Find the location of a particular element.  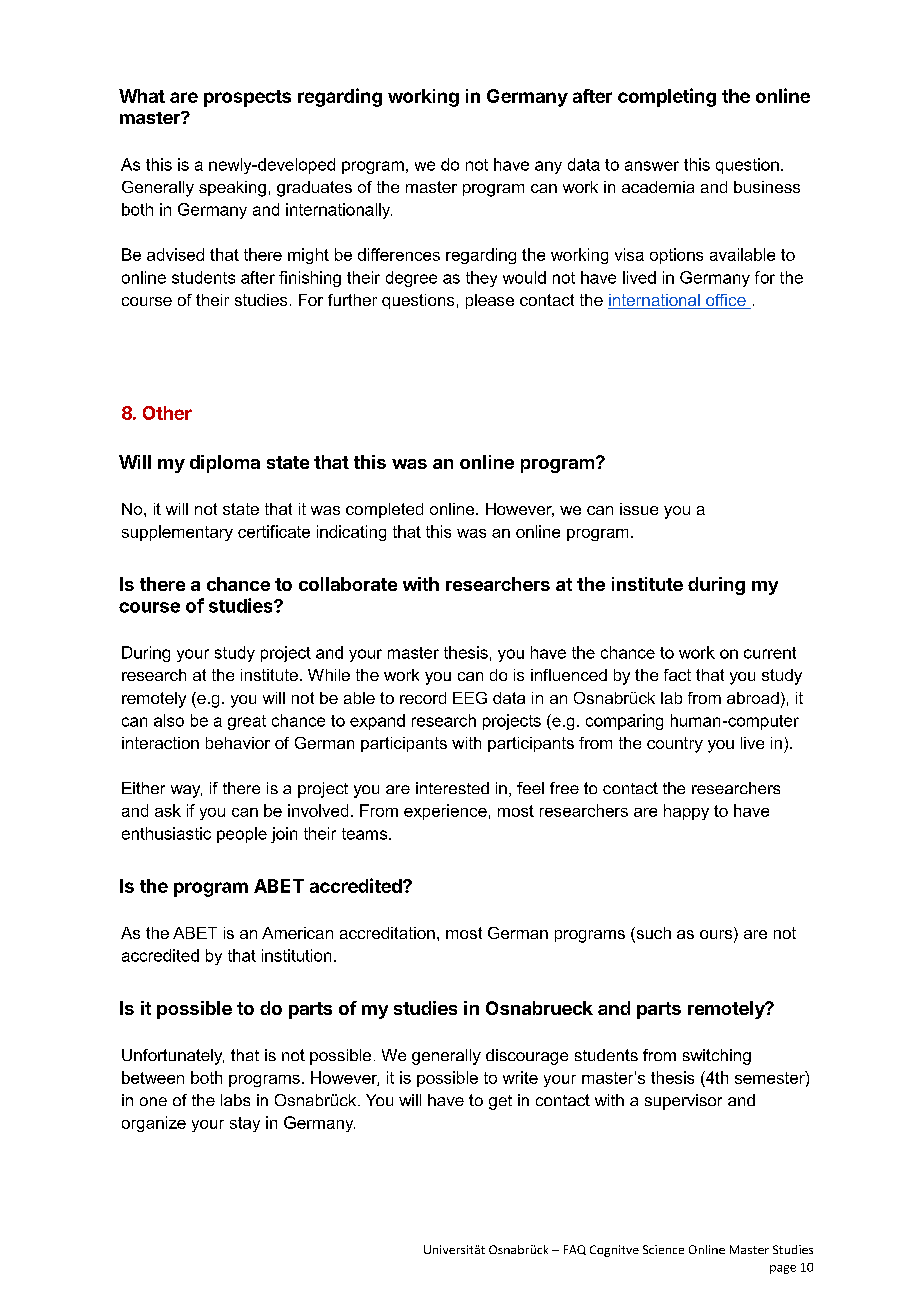

FAQ is located at coordinates (575, 1250).
